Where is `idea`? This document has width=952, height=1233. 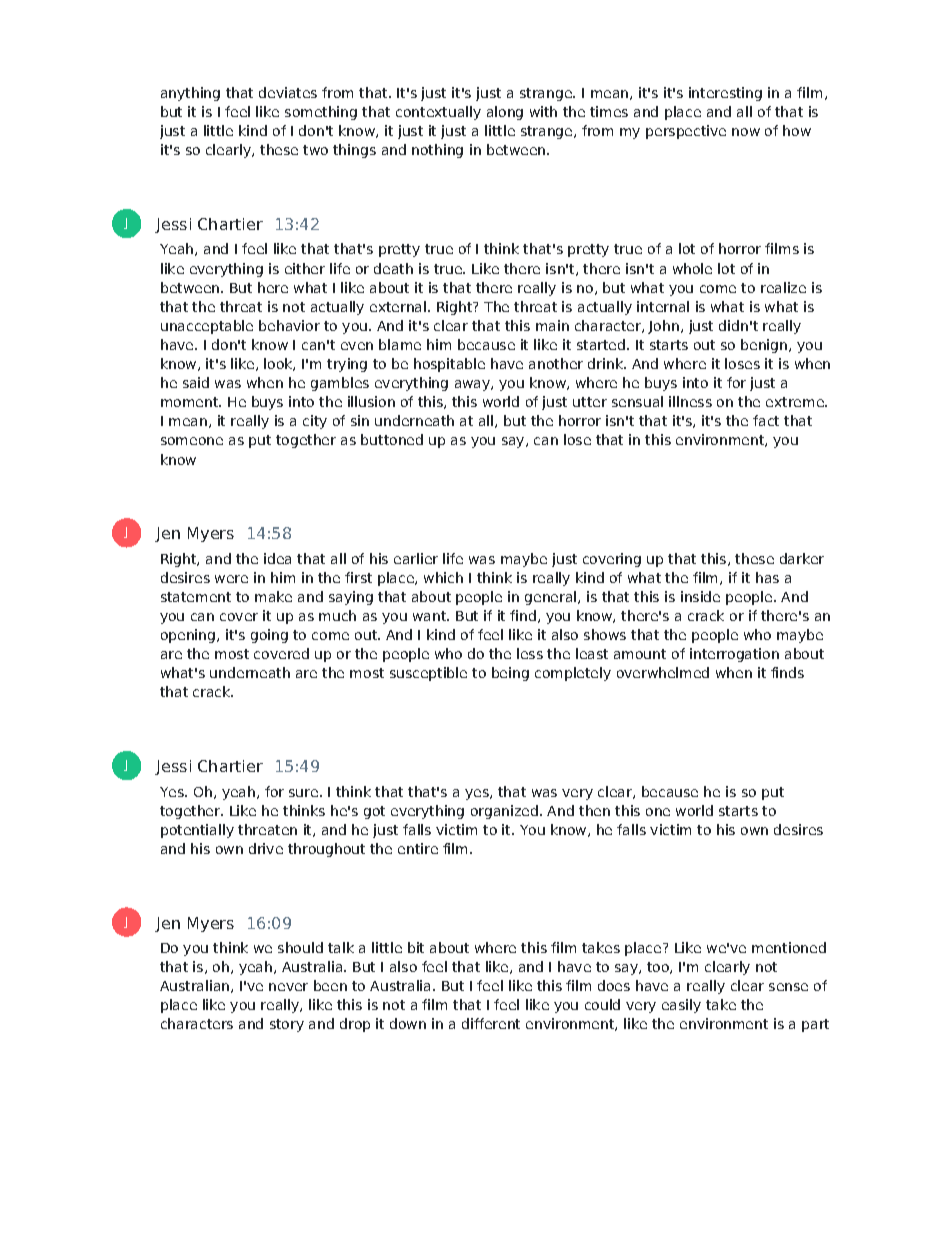 idea is located at coordinates (277, 558).
